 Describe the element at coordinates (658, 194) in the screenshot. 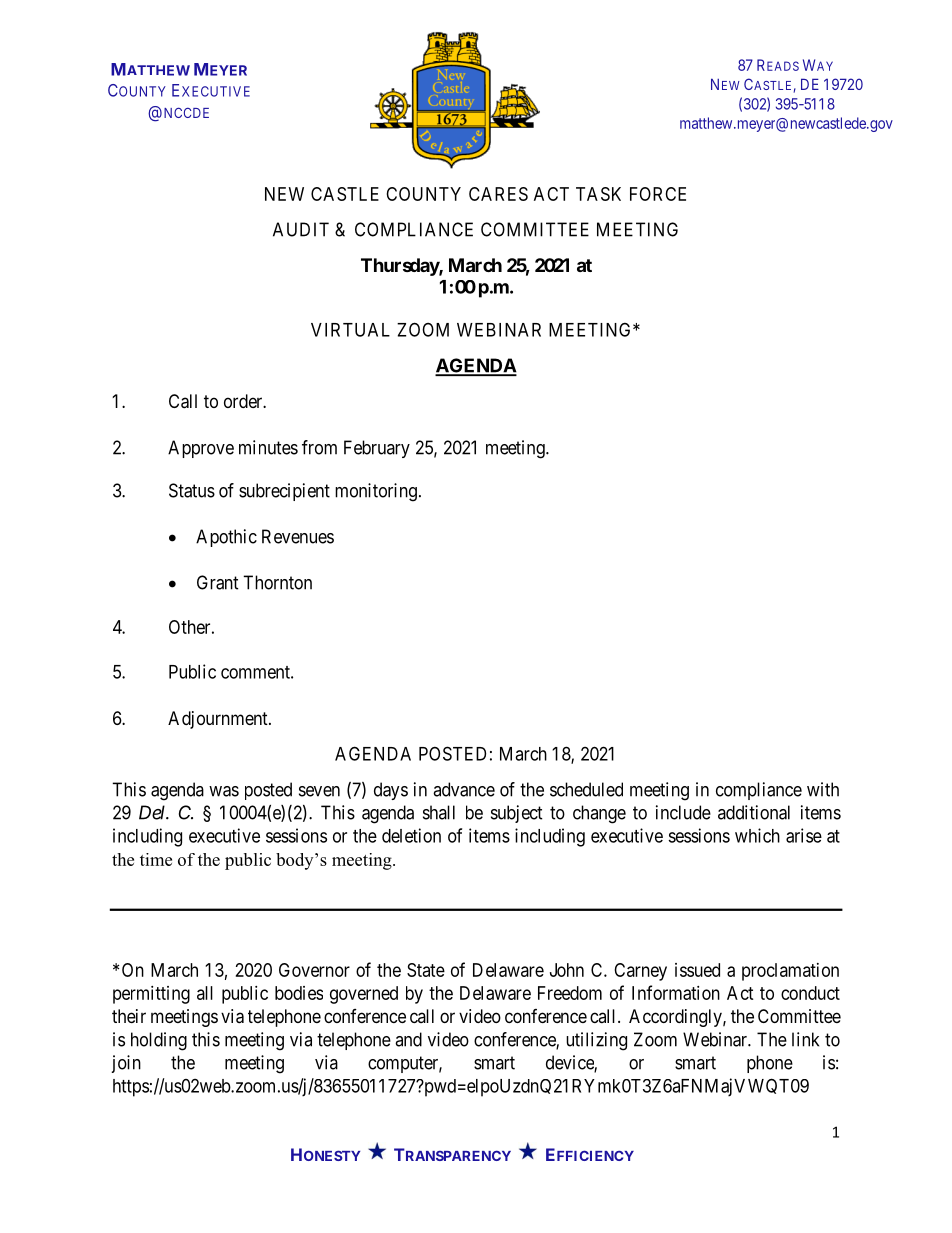

I see `FORCE` at that location.
